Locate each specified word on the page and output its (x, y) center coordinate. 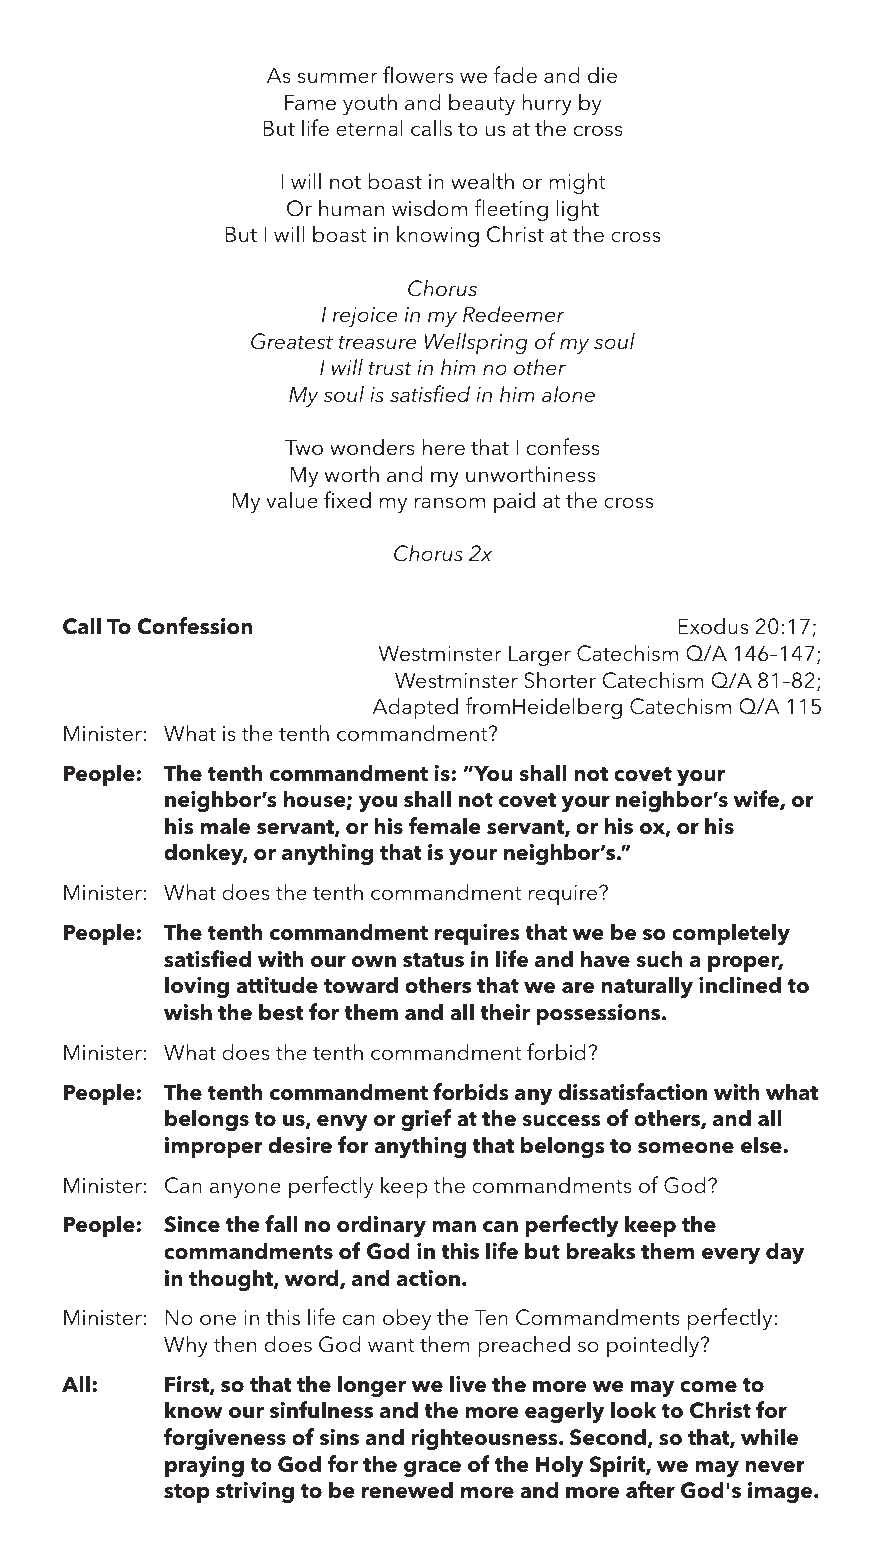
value (292, 500)
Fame (310, 102)
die (602, 75)
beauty (482, 104)
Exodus (713, 626)
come (708, 1387)
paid (514, 502)
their (505, 1012)
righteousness (485, 1439)
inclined (740, 985)
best (281, 1012)
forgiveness (224, 1439)
